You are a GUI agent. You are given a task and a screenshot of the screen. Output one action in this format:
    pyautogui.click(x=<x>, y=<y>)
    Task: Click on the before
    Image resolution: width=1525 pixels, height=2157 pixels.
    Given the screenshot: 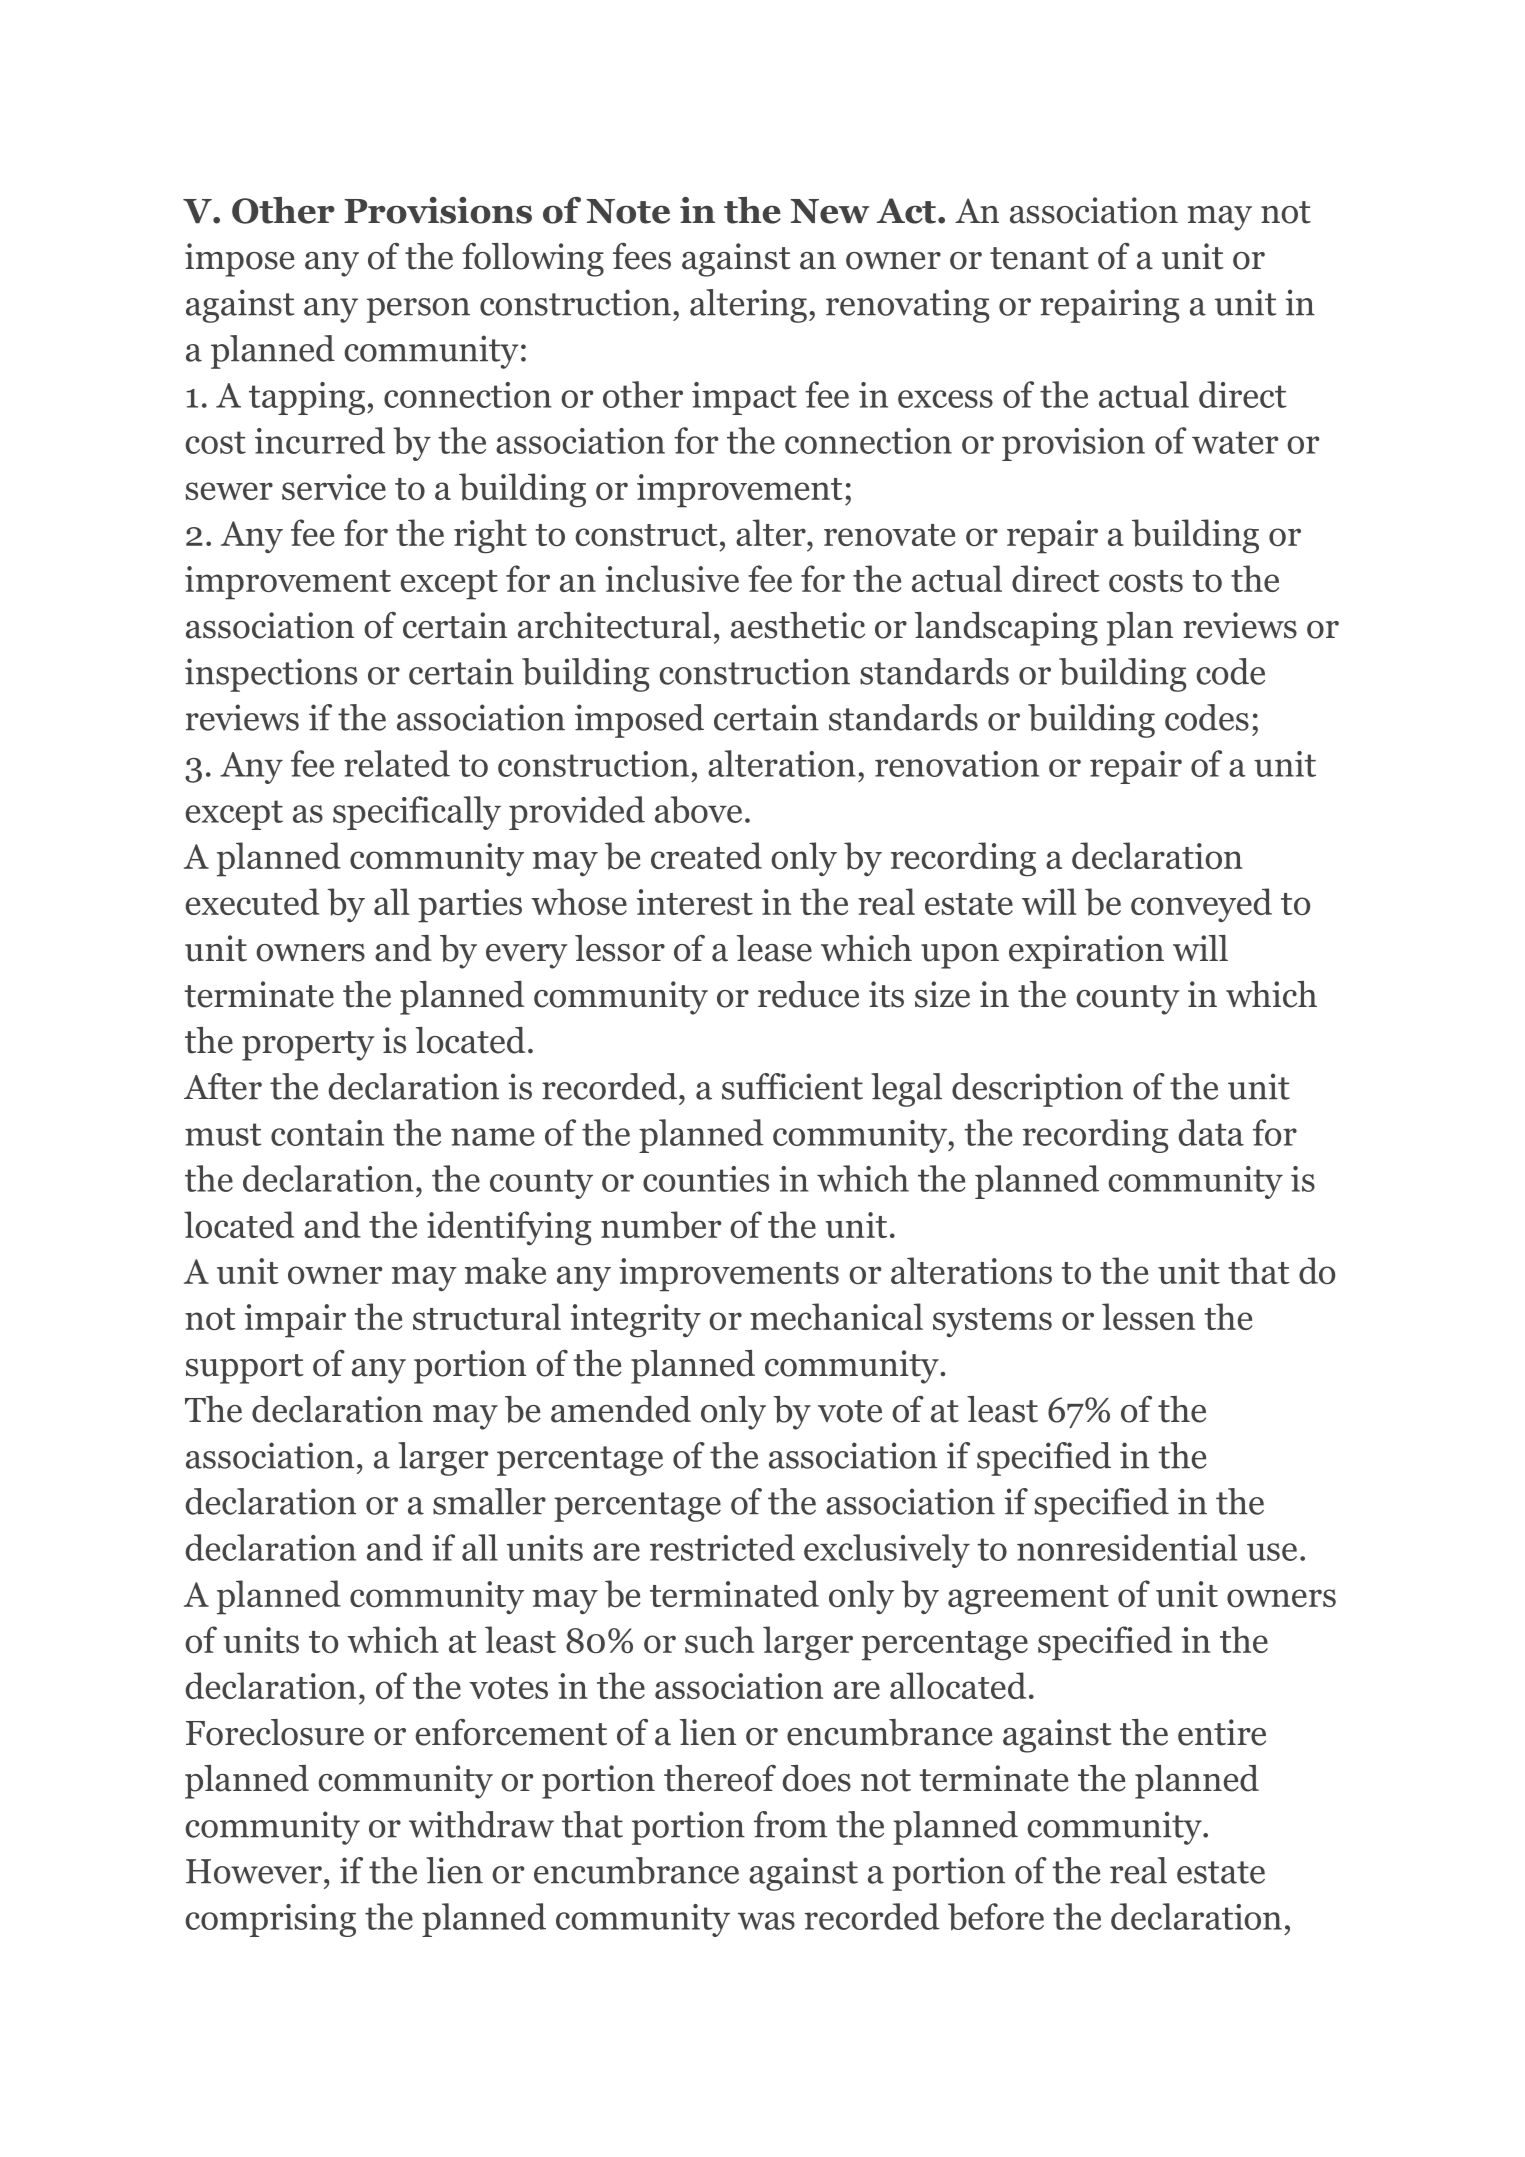 What is the action you would take?
    pyautogui.click(x=996, y=1917)
